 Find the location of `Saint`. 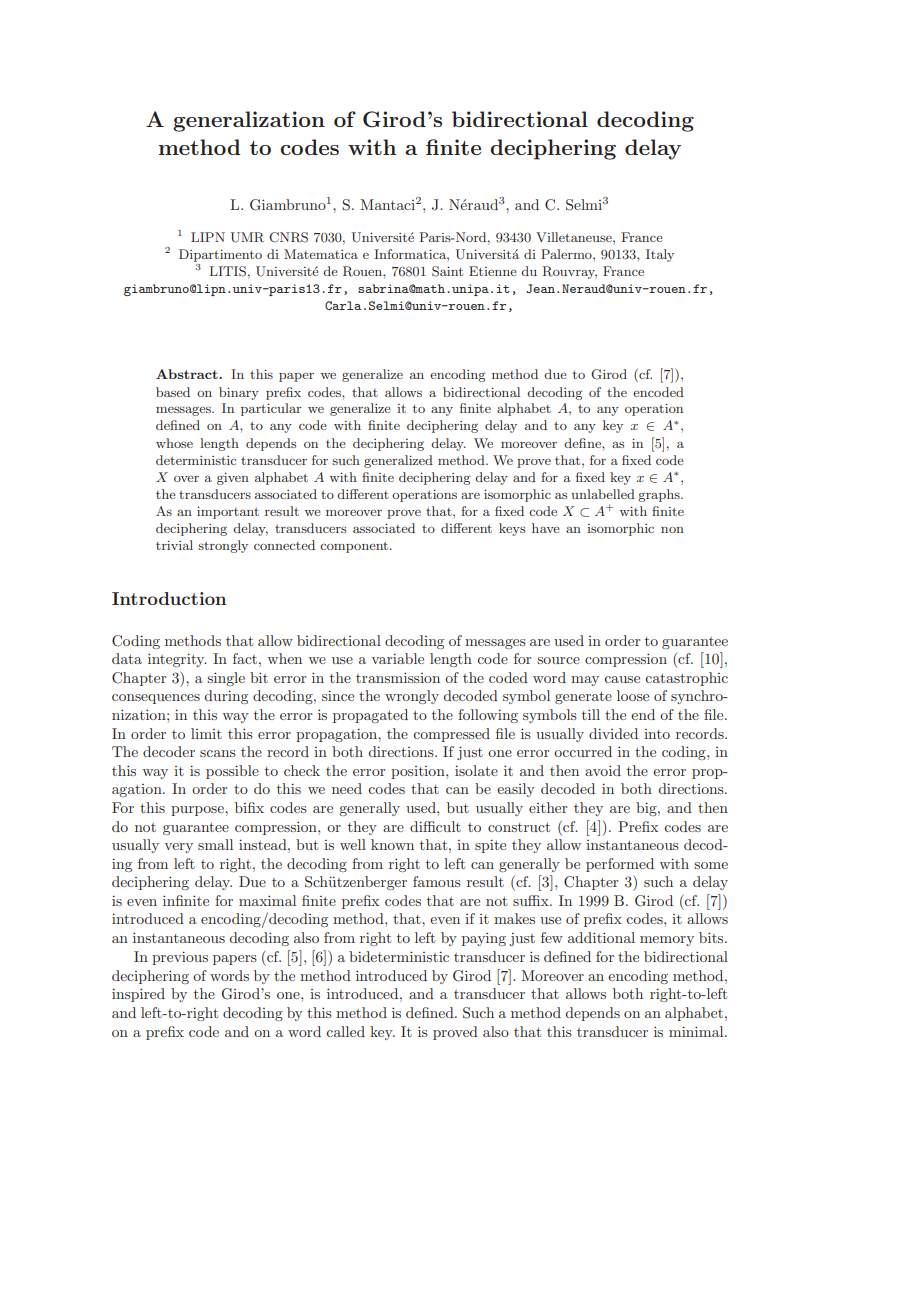

Saint is located at coordinates (447, 271).
